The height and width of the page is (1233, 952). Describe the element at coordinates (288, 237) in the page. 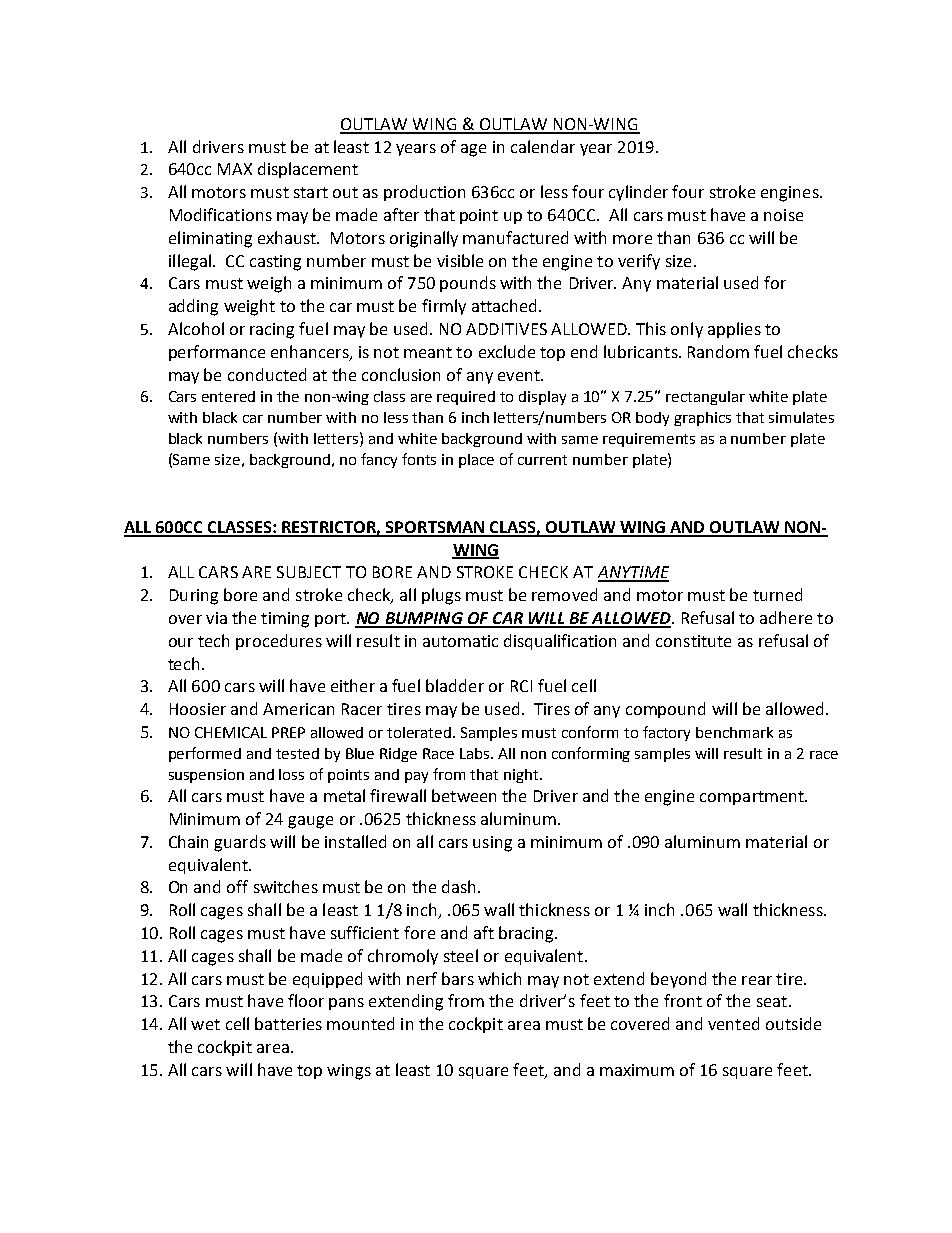

I see `exhaust` at that location.
